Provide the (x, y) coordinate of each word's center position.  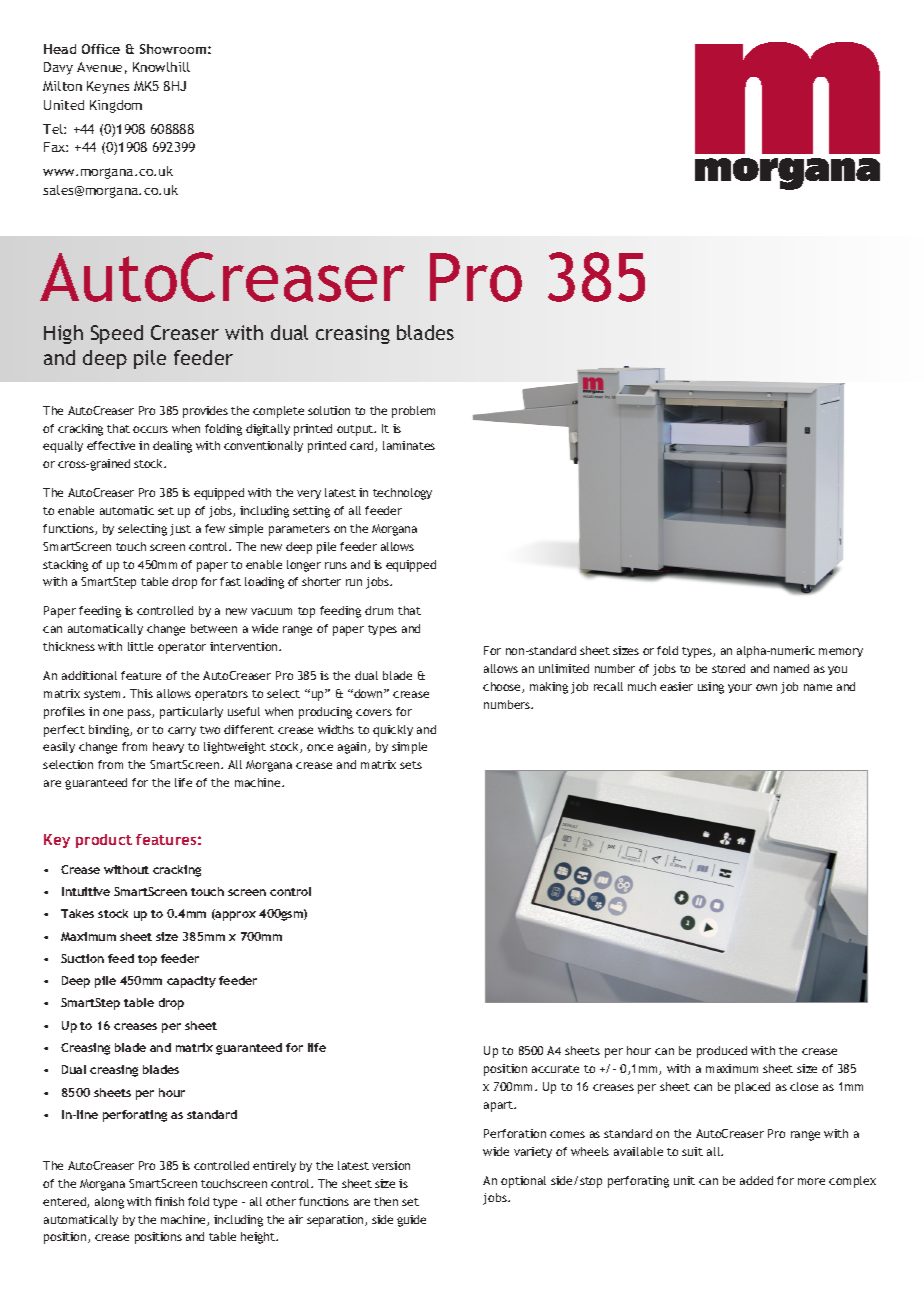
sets (411, 765)
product (104, 841)
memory (841, 652)
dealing (172, 447)
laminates (409, 445)
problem (413, 412)
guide (411, 1221)
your (740, 688)
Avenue (99, 67)
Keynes (108, 87)
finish (169, 1201)
